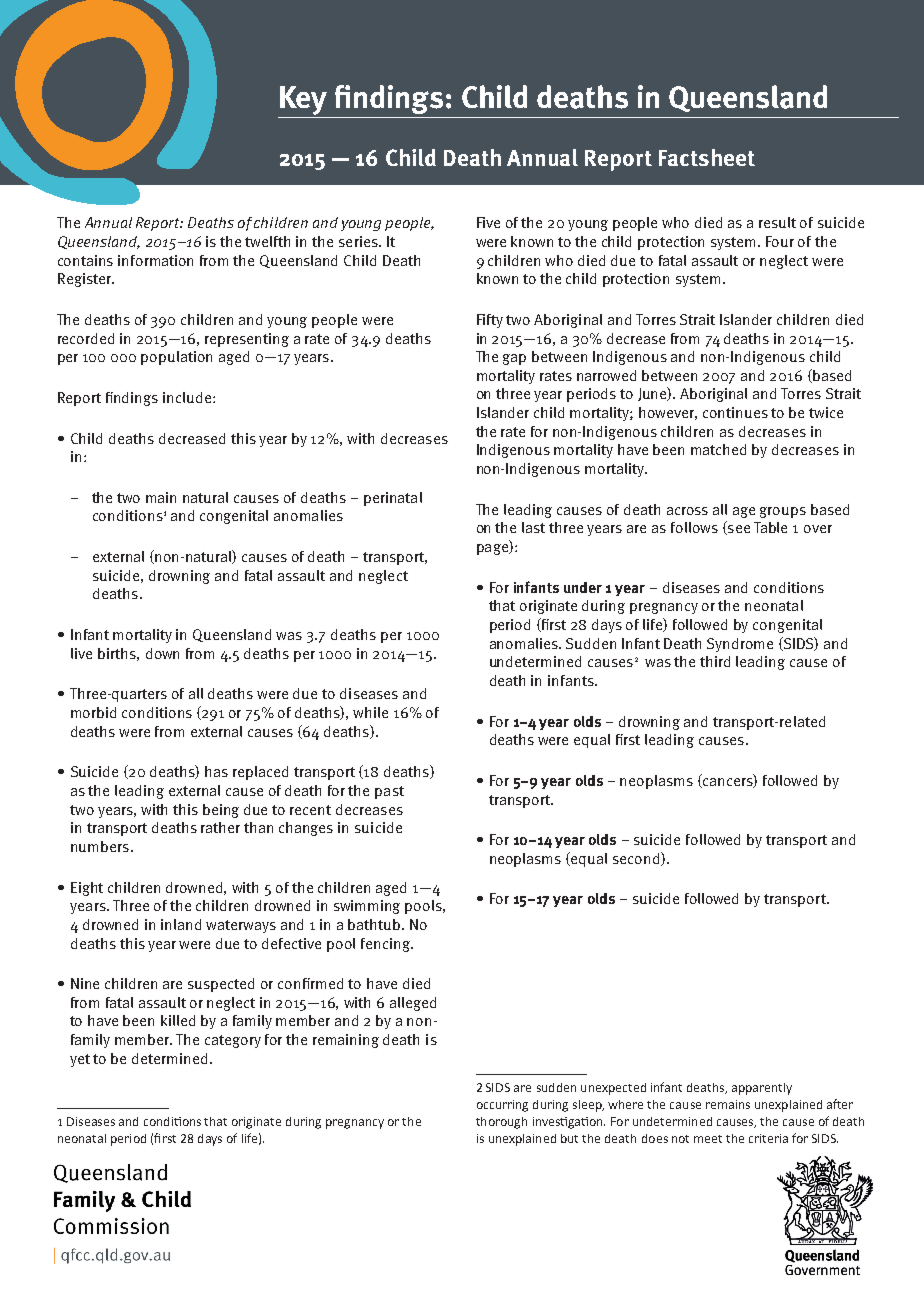 This screenshot has width=924, height=1308. Describe the element at coordinates (304, 102) in the screenshot. I see `Key` at that location.
